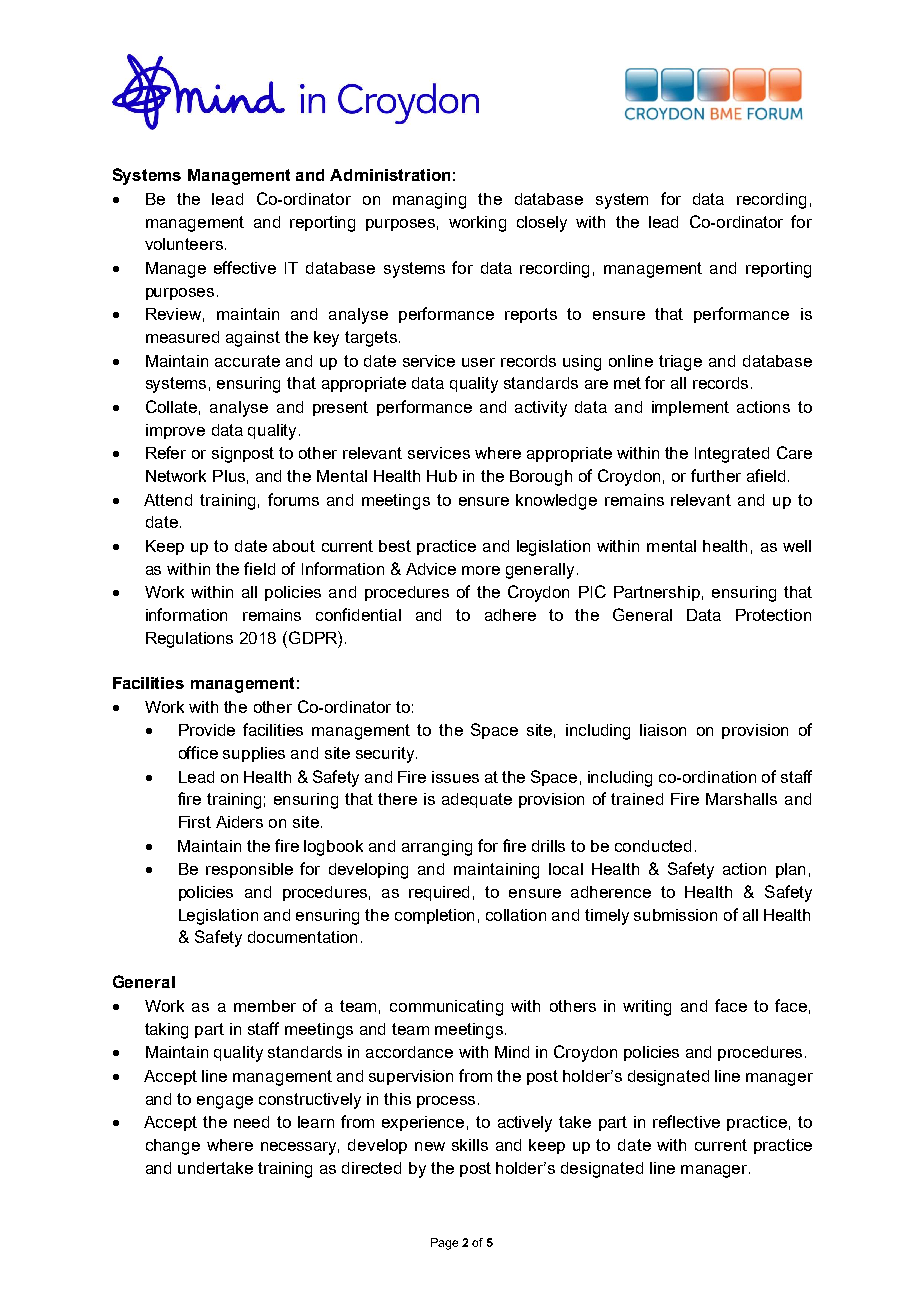 The width and height of the screenshot is (924, 1308). I want to click on member, so click(265, 1006).
